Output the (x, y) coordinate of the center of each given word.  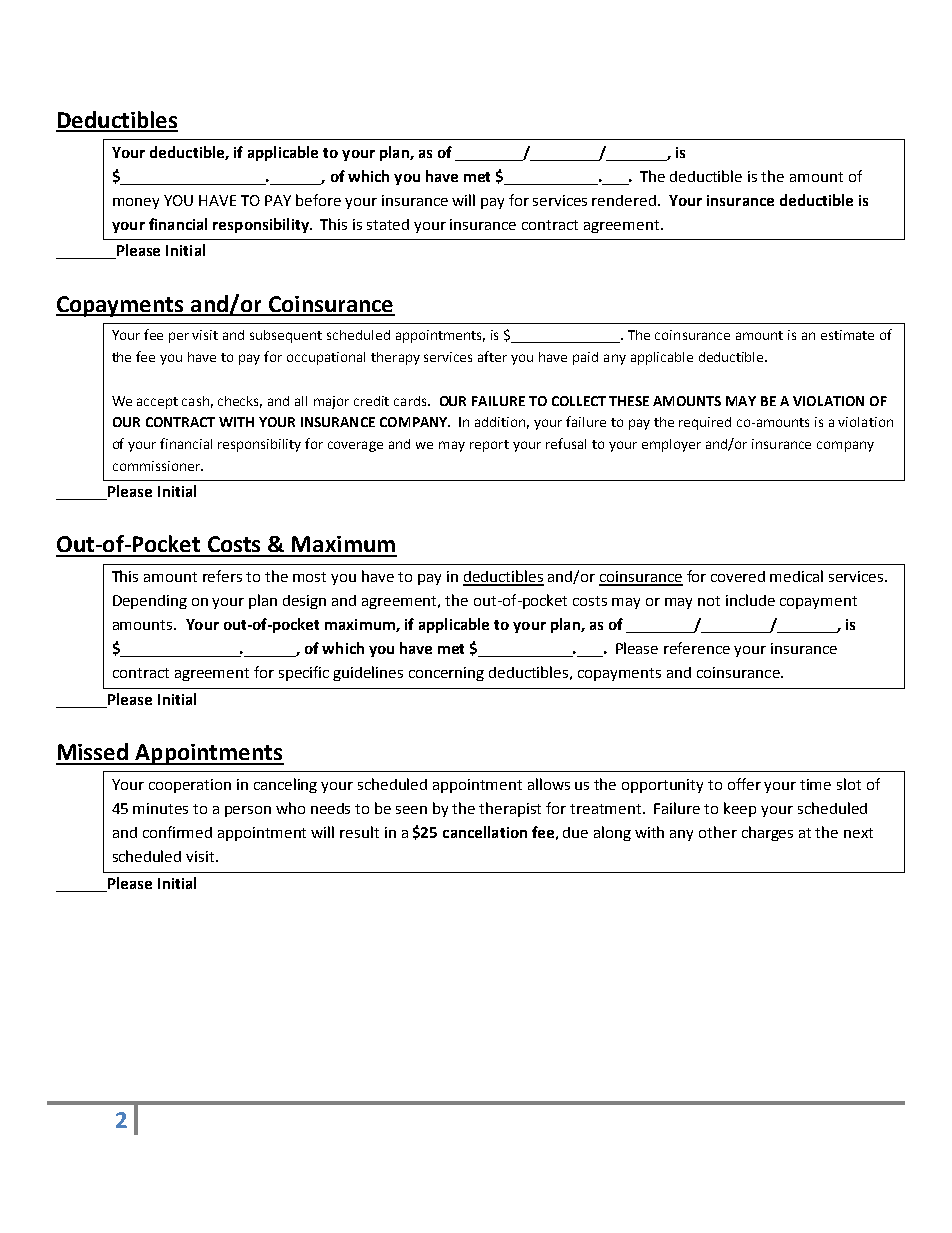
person (248, 811)
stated (388, 224)
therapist (510, 809)
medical (796, 576)
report (489, 446)
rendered (624, 200)
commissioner (157, 466)
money (136, 203)
